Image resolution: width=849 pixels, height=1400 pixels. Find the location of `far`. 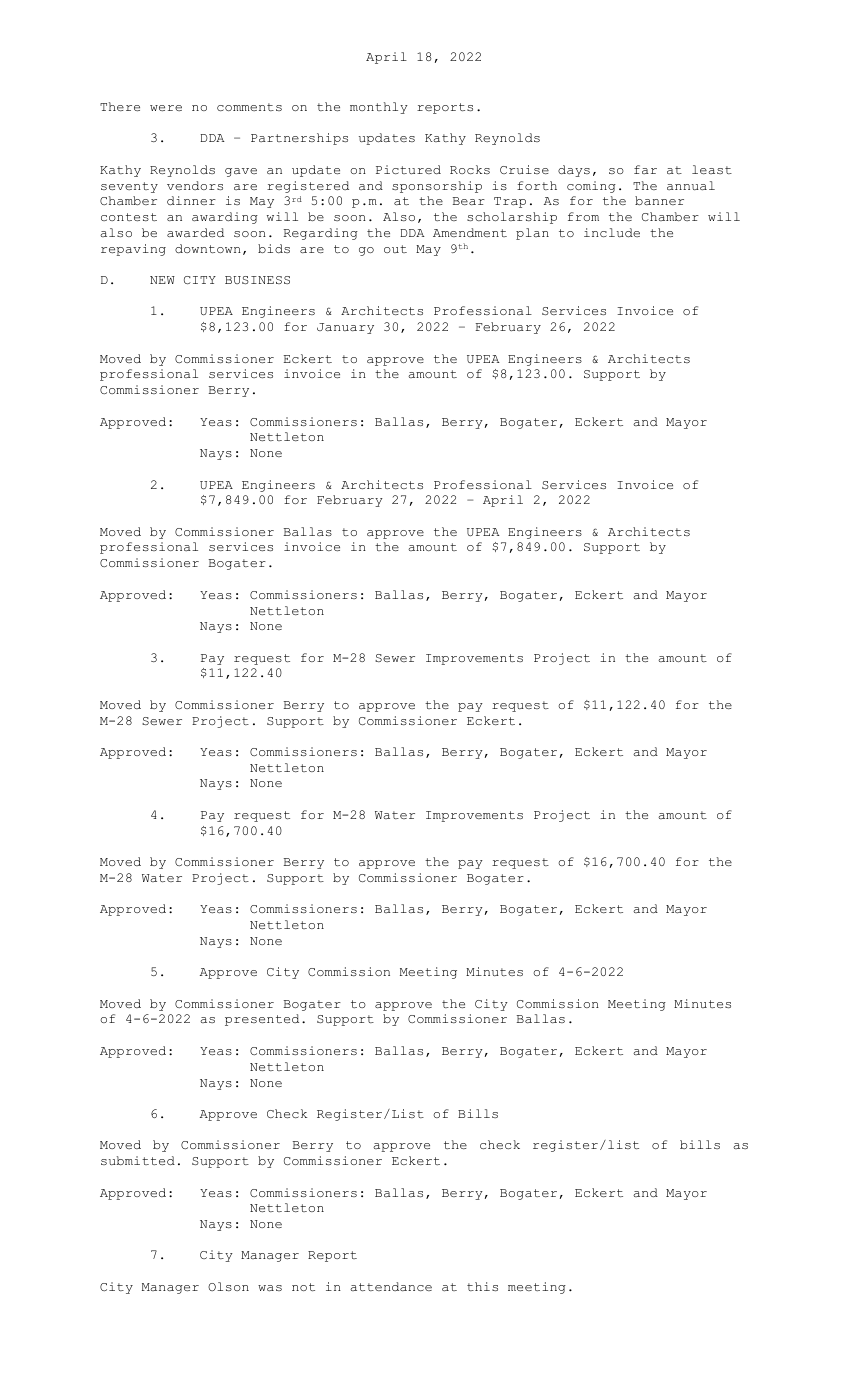

far is located at coordinates (645, 169).
